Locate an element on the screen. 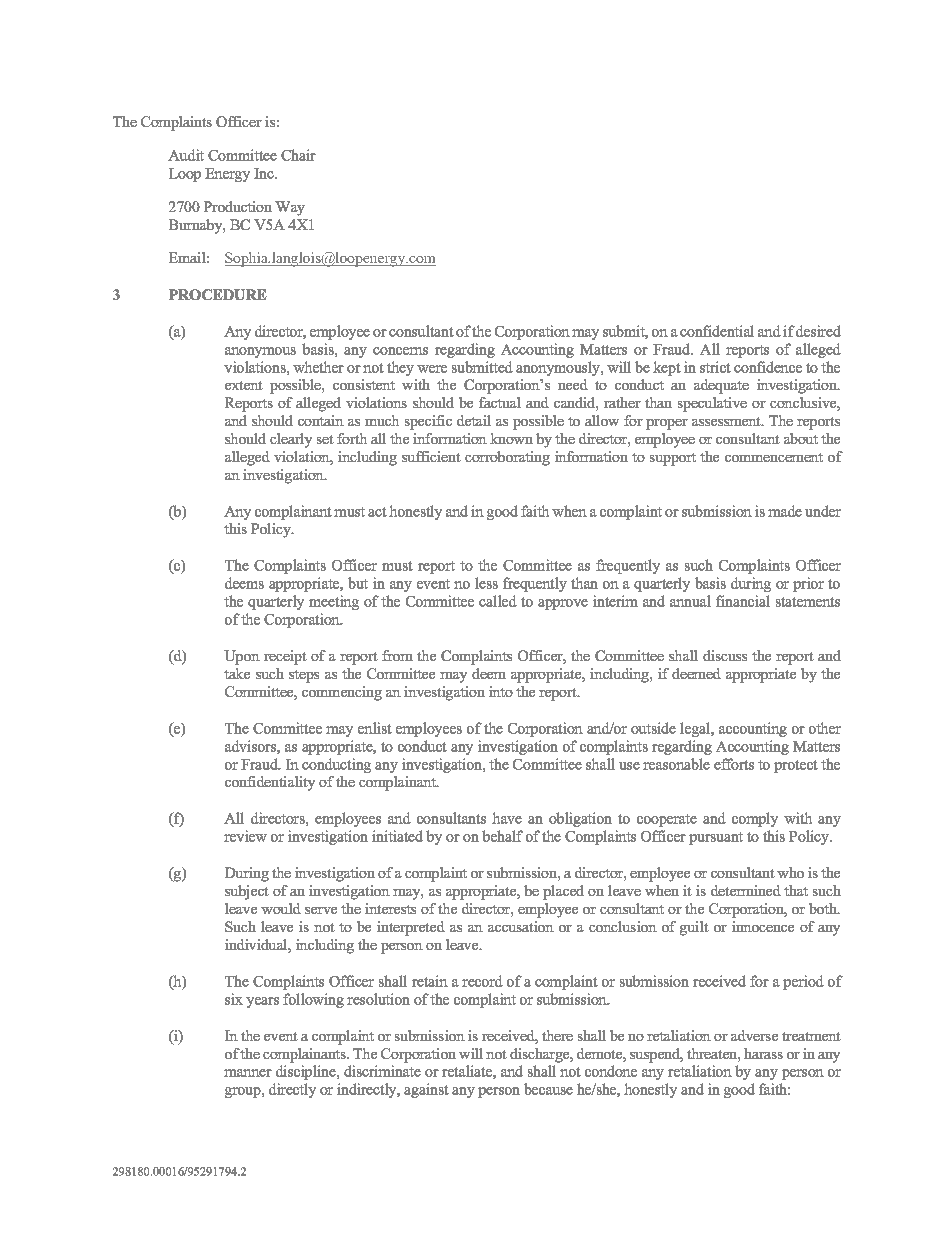  behalf is located at coordinates (502, 836).
